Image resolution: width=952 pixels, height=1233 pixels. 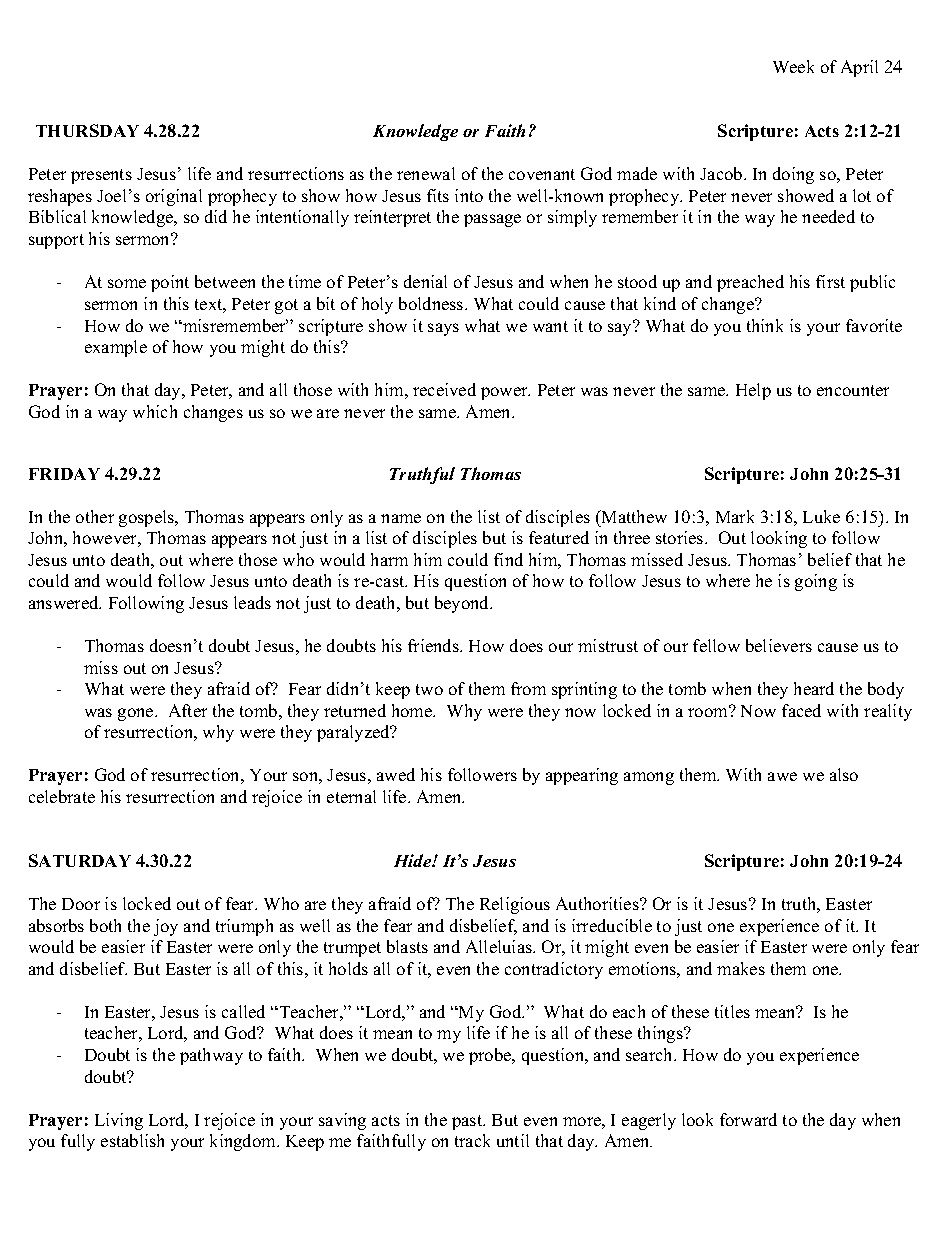 I want to click on think, so click(x=765, y=325).
